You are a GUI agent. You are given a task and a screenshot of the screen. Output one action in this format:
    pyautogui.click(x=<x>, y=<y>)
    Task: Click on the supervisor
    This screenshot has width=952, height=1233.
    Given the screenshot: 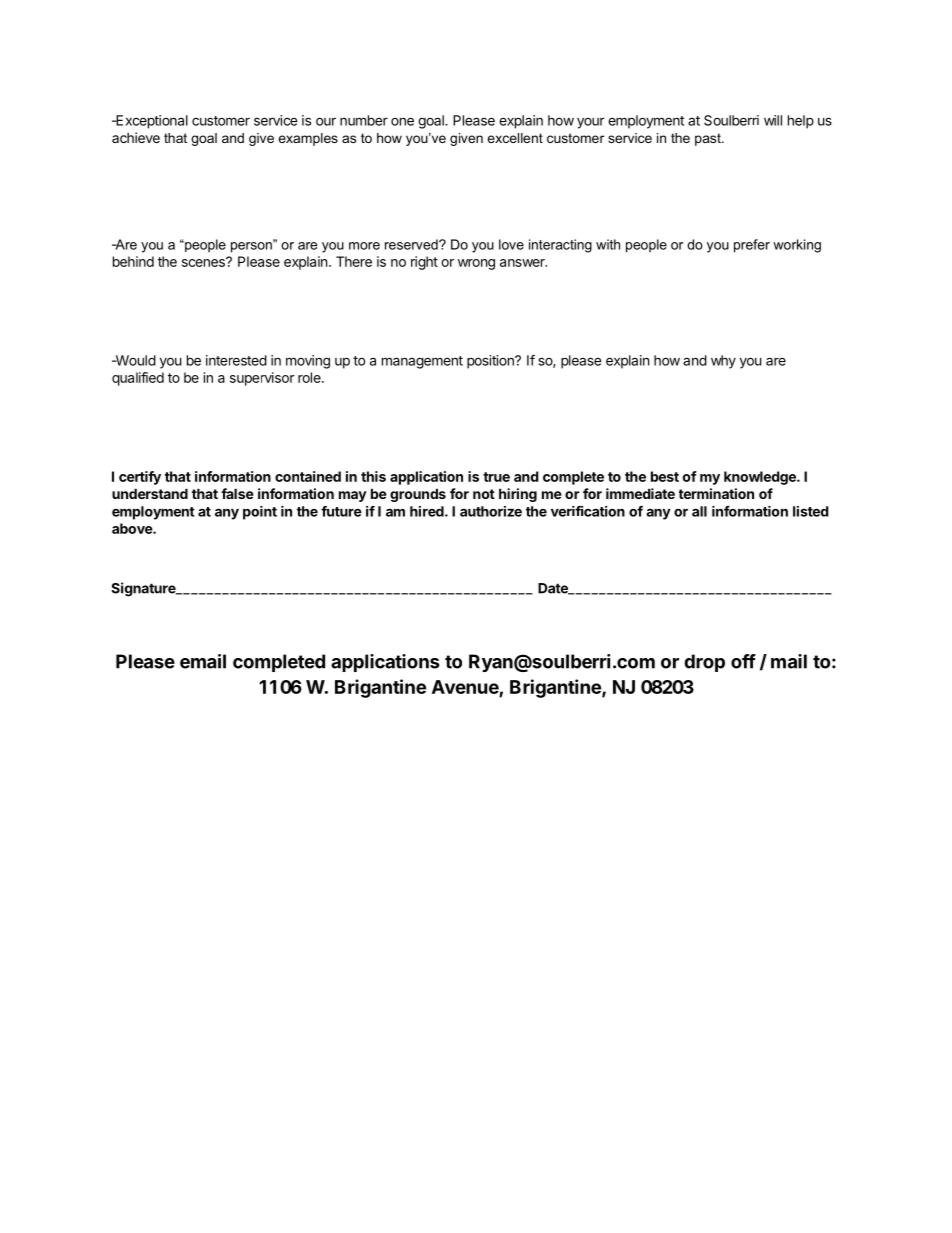 What is the action you would take?
    pyautogui.click(x=262, y=379)
